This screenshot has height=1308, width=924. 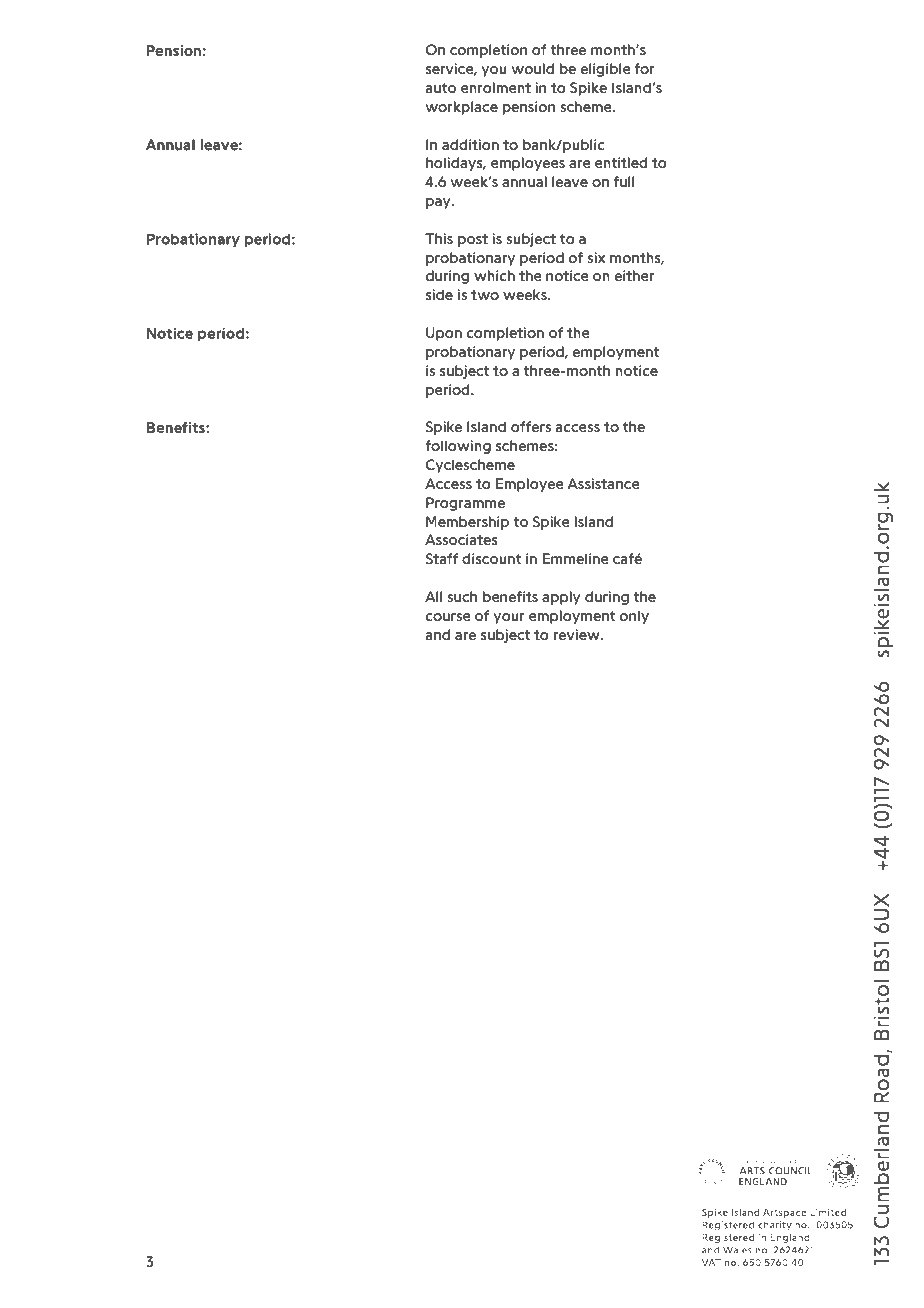 What do you see at coordinates (458, 447) in the screenshot?
I see `following` at bounding box center [458, 447].
